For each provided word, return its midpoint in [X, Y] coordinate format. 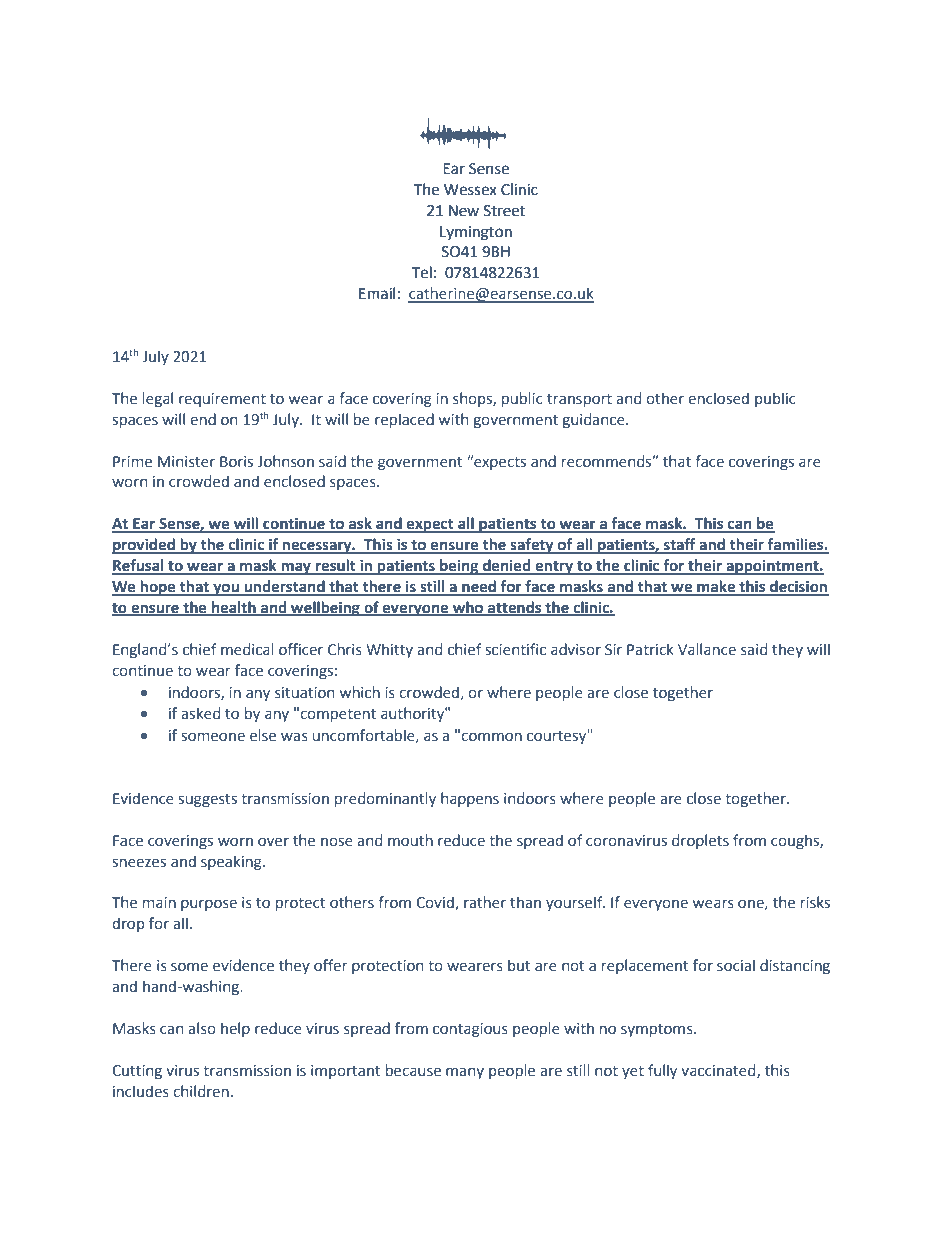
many [465, 1073]
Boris [236, 462]
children [201, 1091]
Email [377, 293]
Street [504, 211]
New [464, 211]
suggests [208, 800]
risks [815, 902]
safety [532, 546]
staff [680, 545]
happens [470, 799]
